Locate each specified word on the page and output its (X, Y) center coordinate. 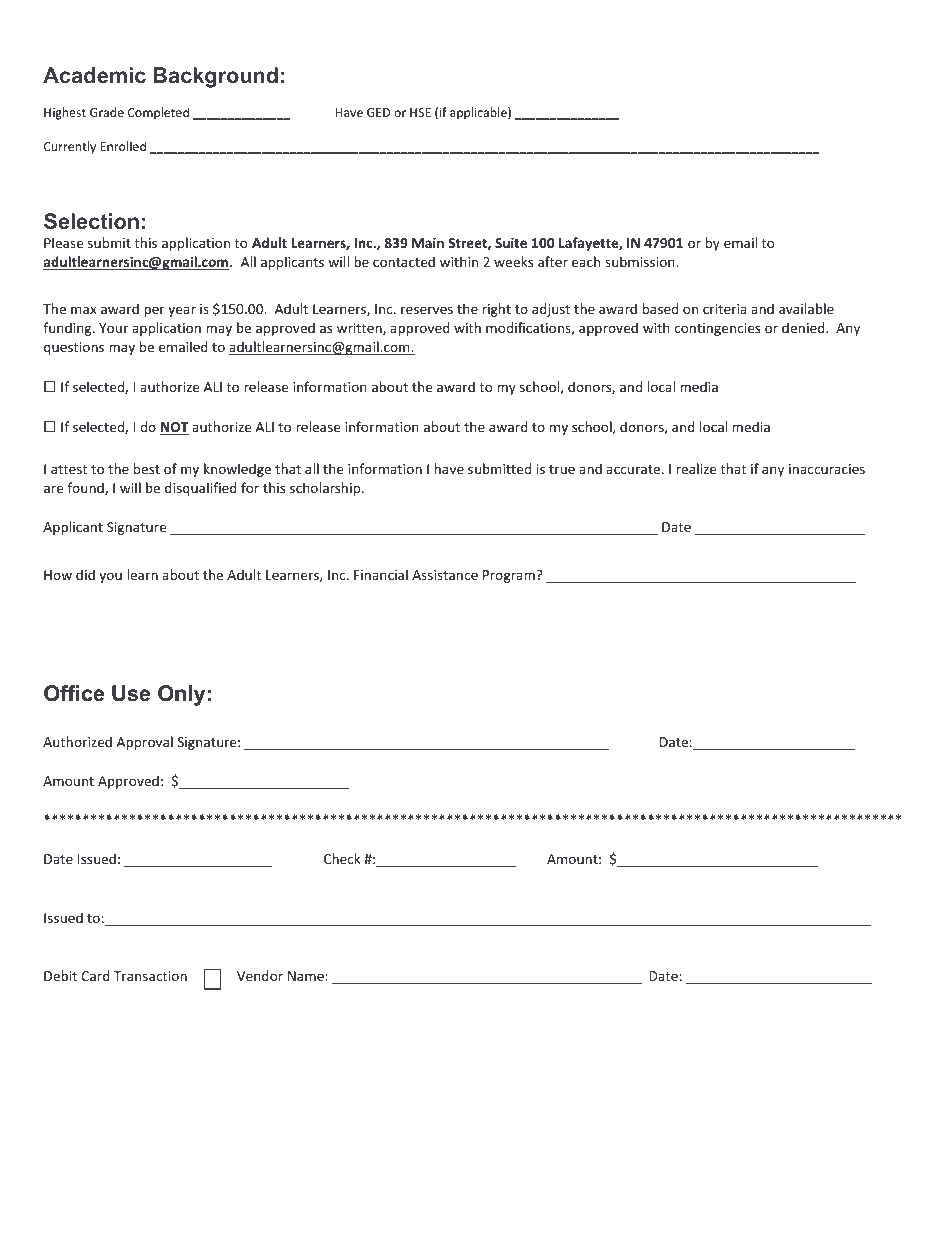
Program (509, 576)
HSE (420, 112)
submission (641, 261)
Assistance (445, 575)
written (360, 329)
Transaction (150, 976)
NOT (174, 428)
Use (131, 693)
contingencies (717, 329)
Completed (158, 113)
